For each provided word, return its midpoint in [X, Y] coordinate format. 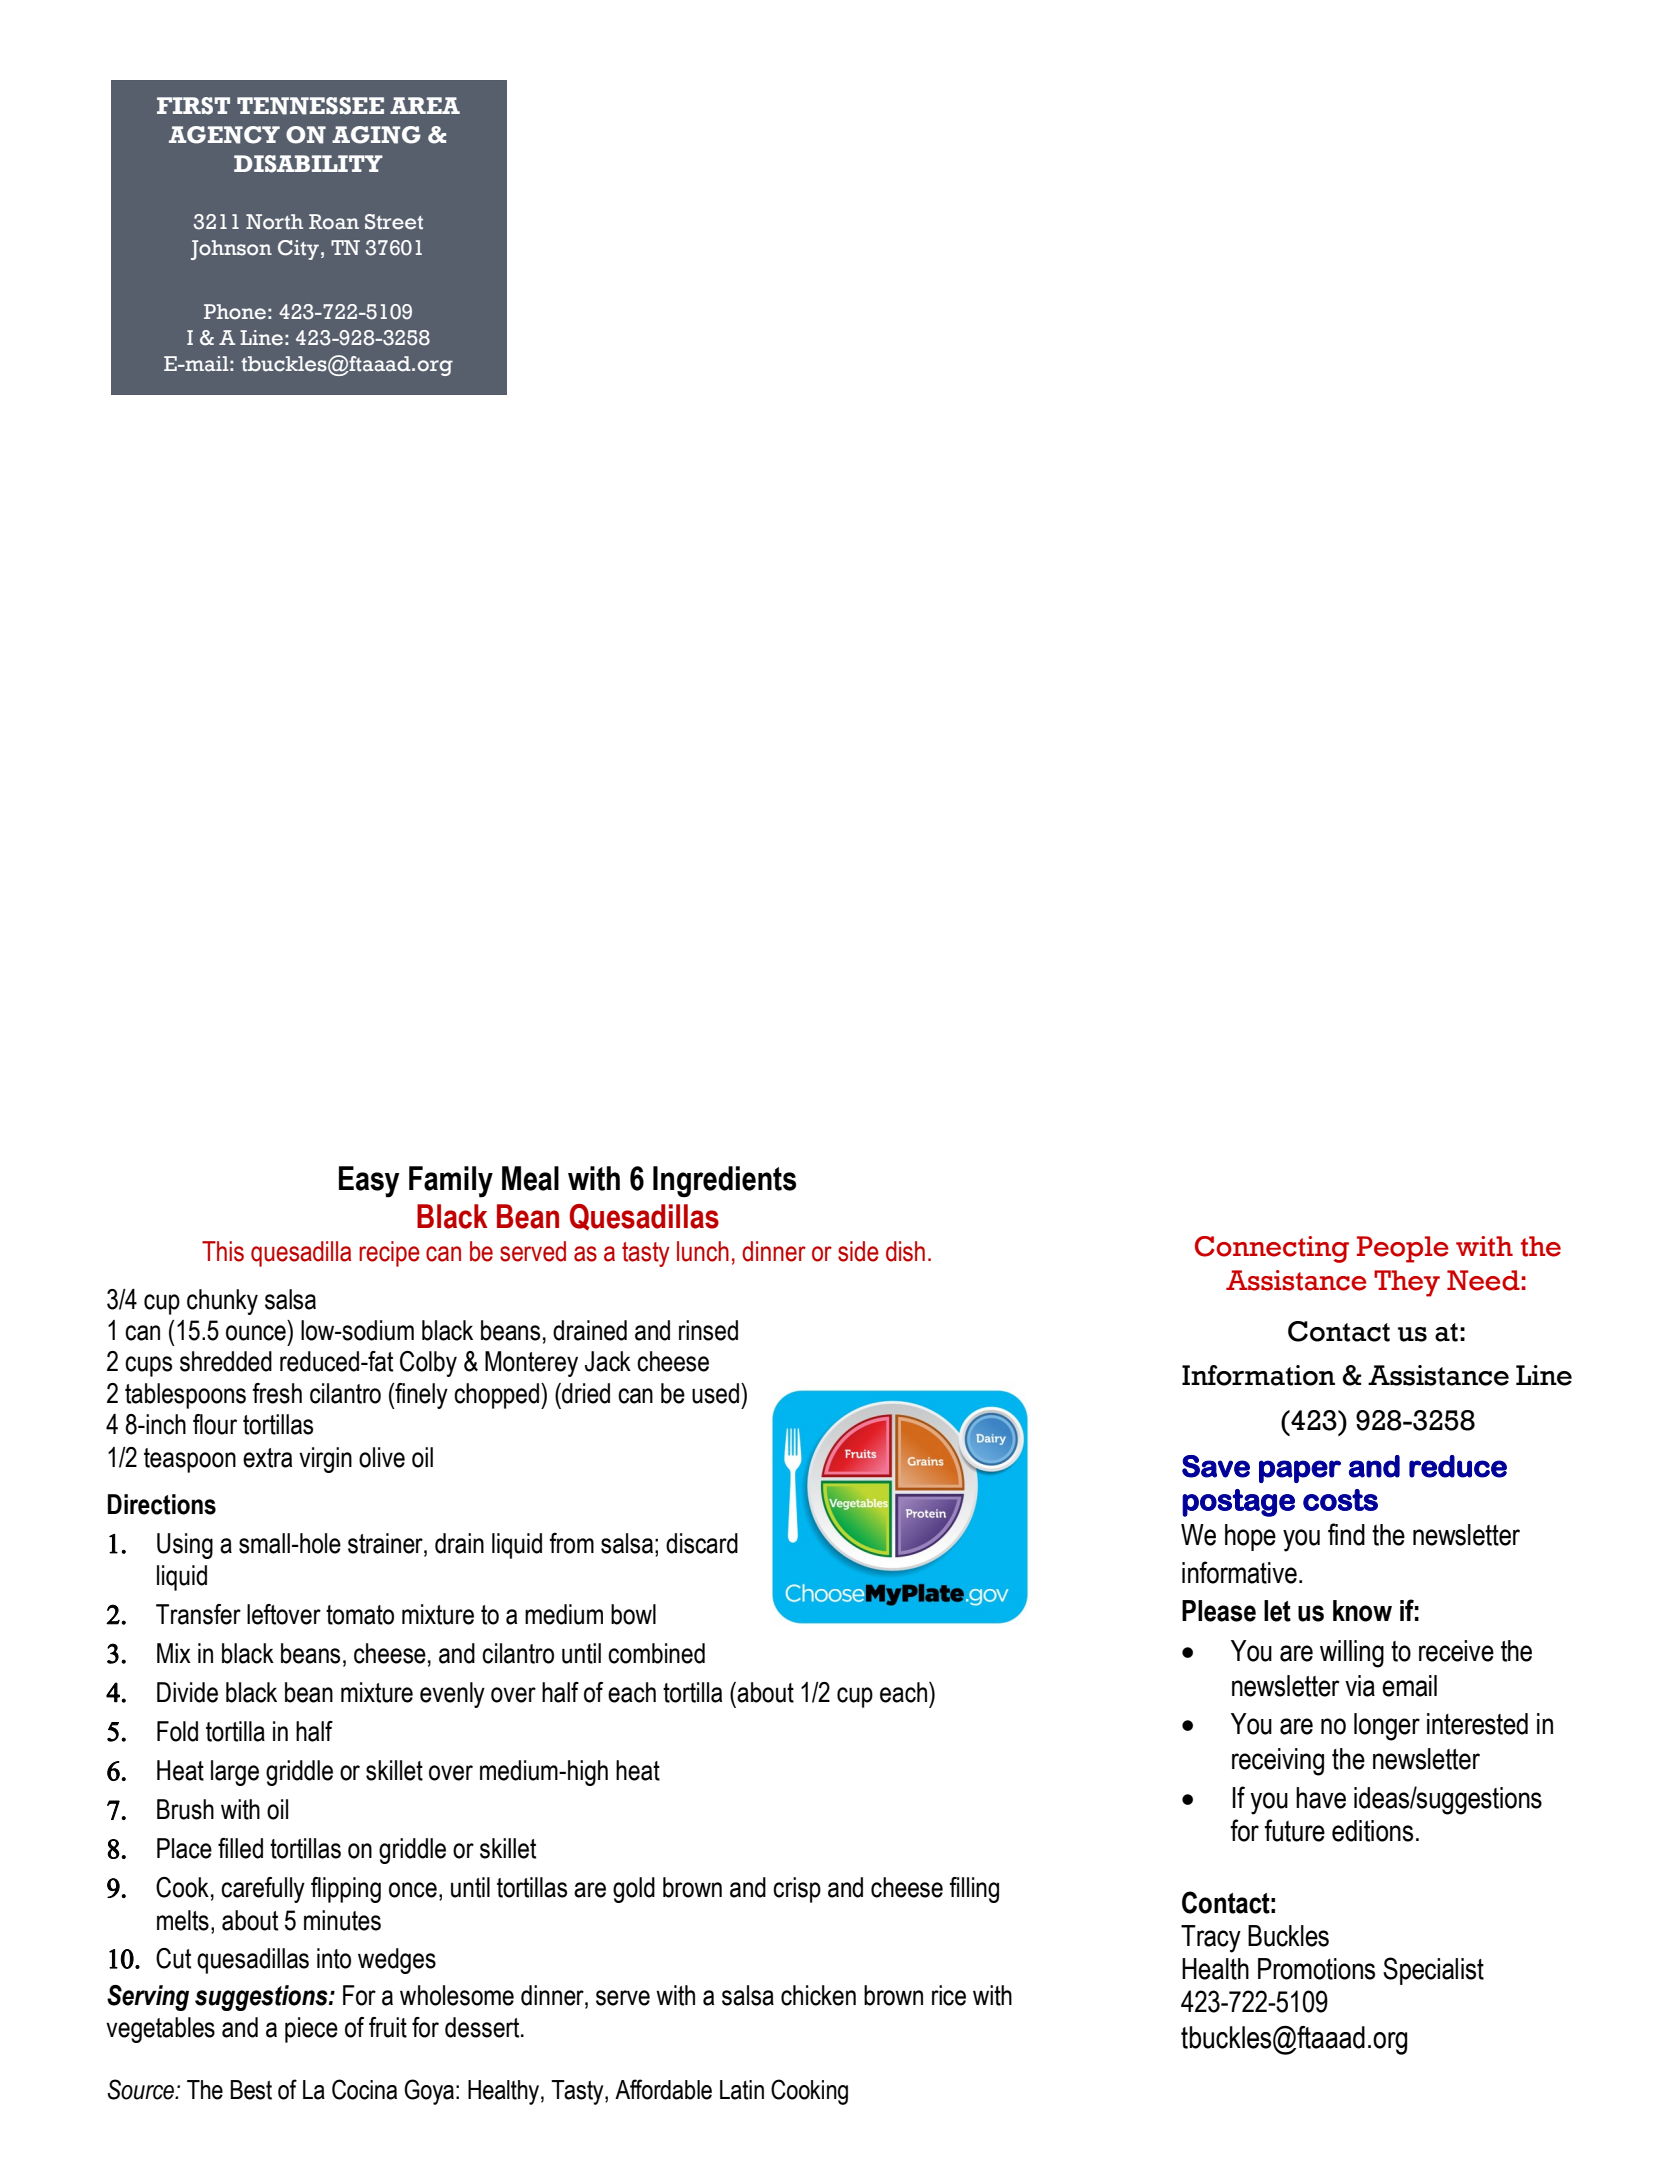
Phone [235, 312]
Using [185, 1546]
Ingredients [724, 1182]
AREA [425, 105]
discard [702, 1543]
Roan [334, 222]
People [1403, 1249]
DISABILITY [308, 164]
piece [311, 2030]
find [1346, 1534]
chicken [818, 1995]
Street [394, 222]
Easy [369, 1182]
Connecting [1272, 1249]
